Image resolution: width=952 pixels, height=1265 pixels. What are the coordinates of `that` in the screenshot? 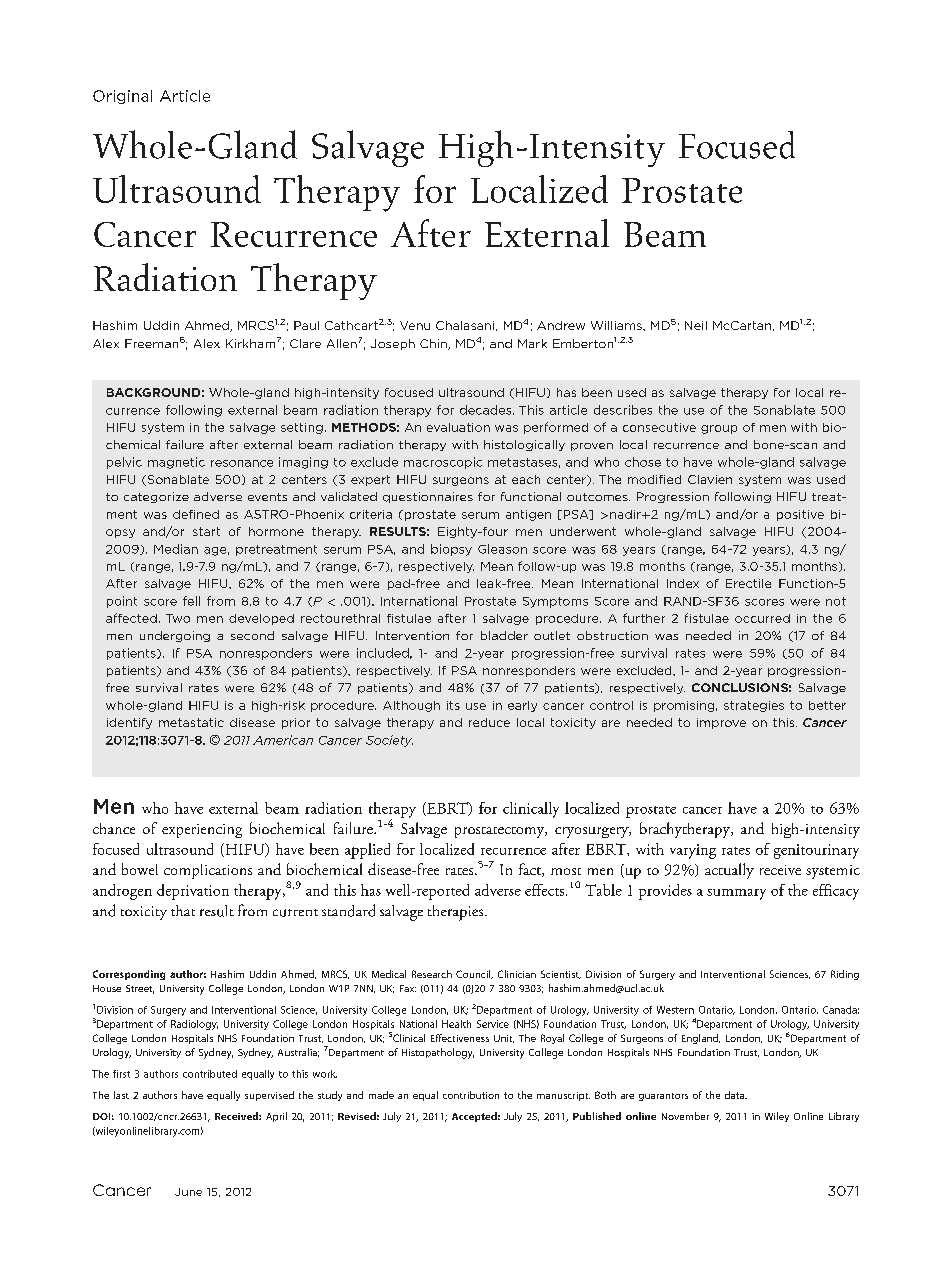 It's located at (183, 910).
